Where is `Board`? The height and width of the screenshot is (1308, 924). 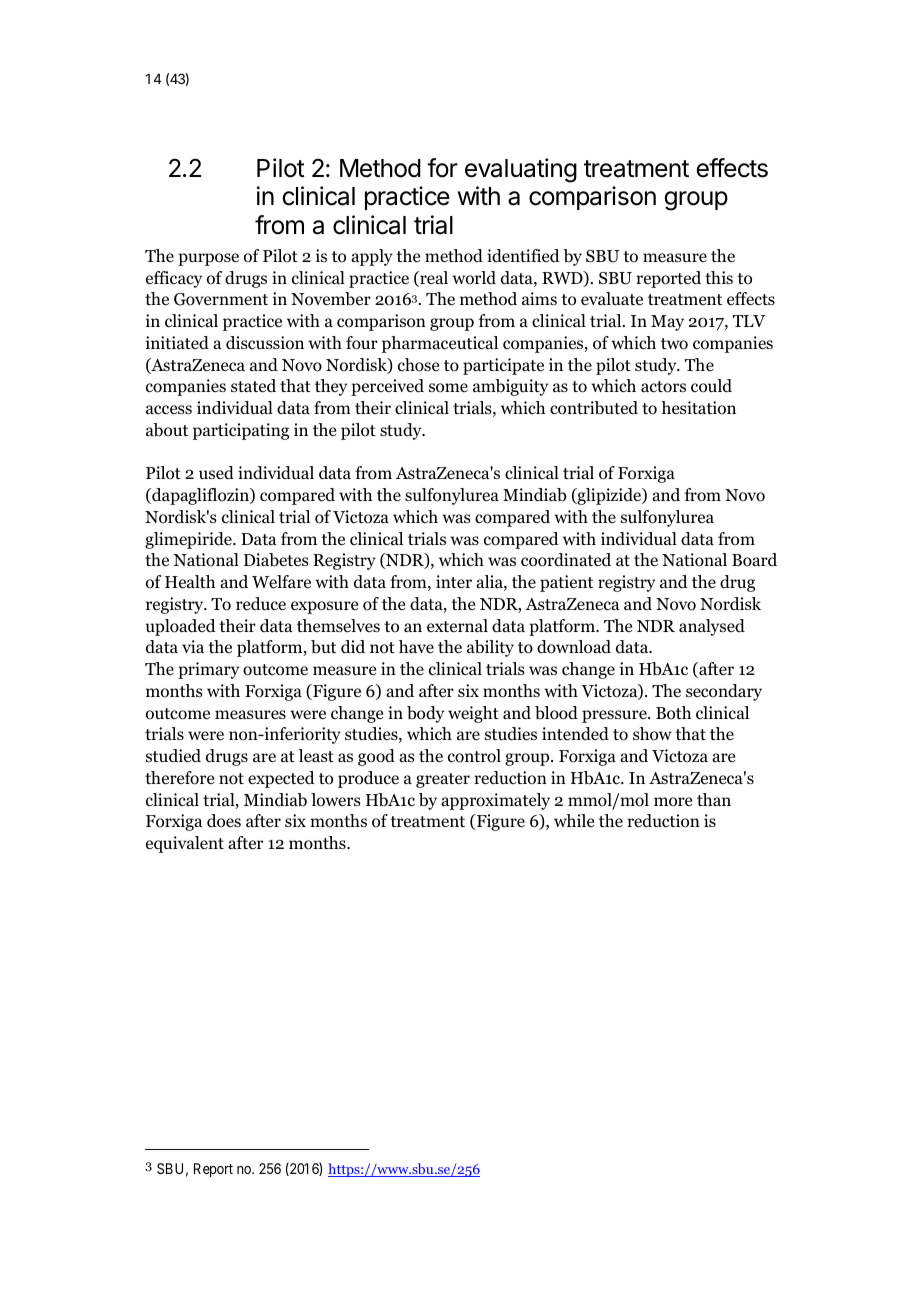 Board is located at coordinates (754, 560).
